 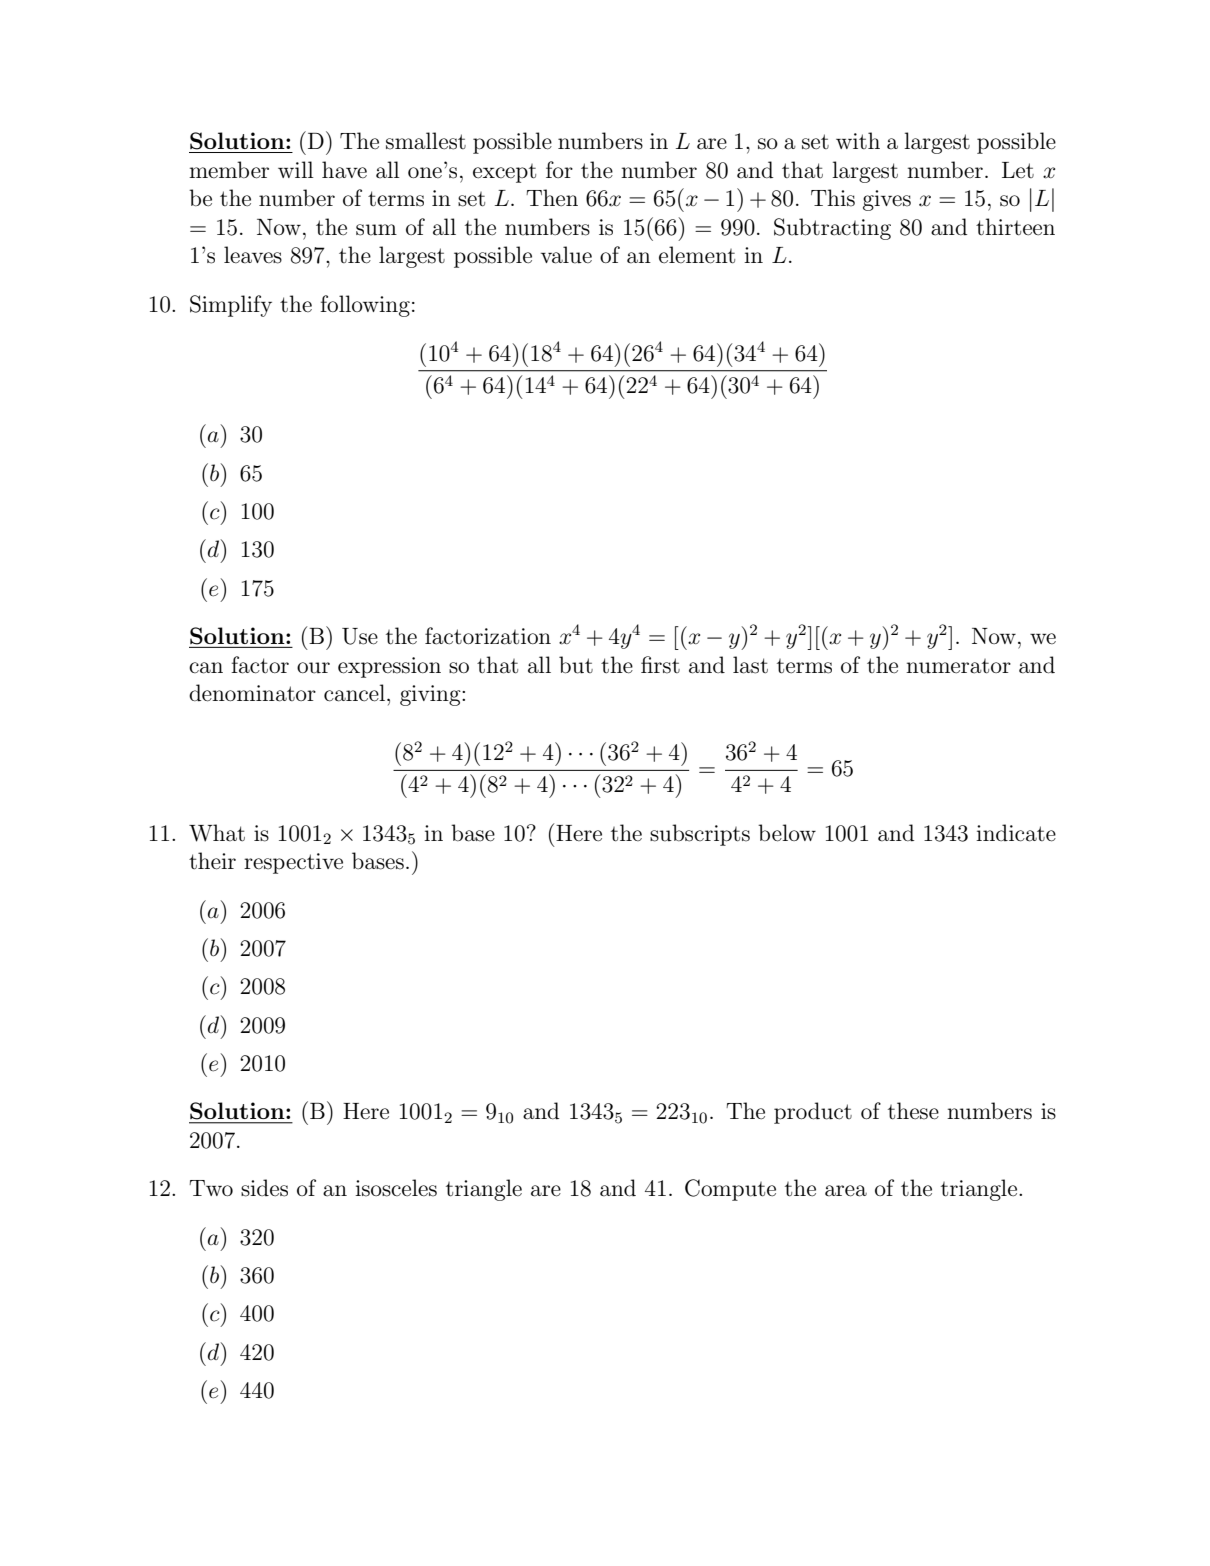 What do you see at coordinates (576, 665) in the image?
I see `but` at bounding box center [576, 665].
